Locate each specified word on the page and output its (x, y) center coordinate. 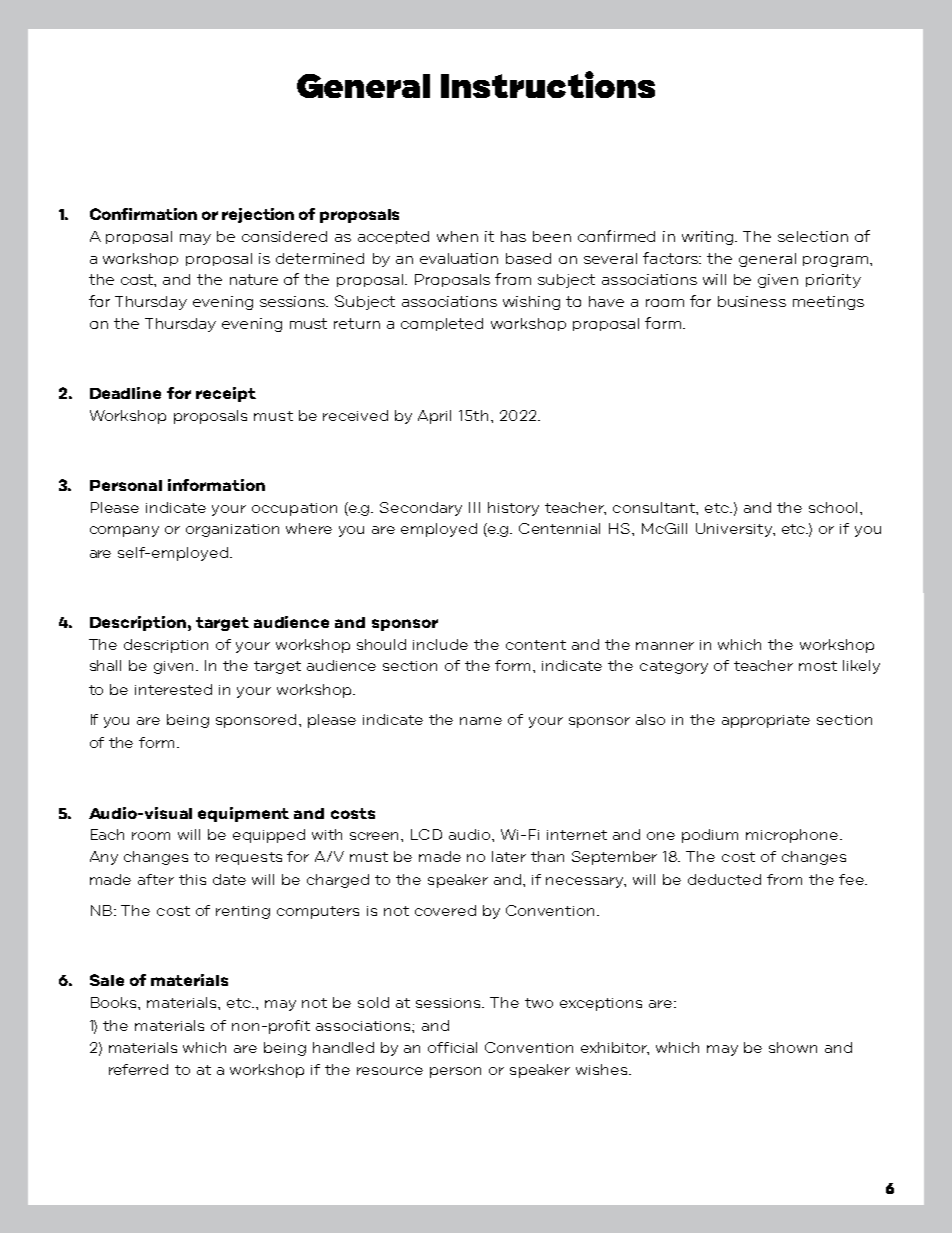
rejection (258, 215)
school (833, 507)
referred (138, 1069)
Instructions (548, 84)
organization (232, 530)
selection (813, 236)
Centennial (559, 528)
